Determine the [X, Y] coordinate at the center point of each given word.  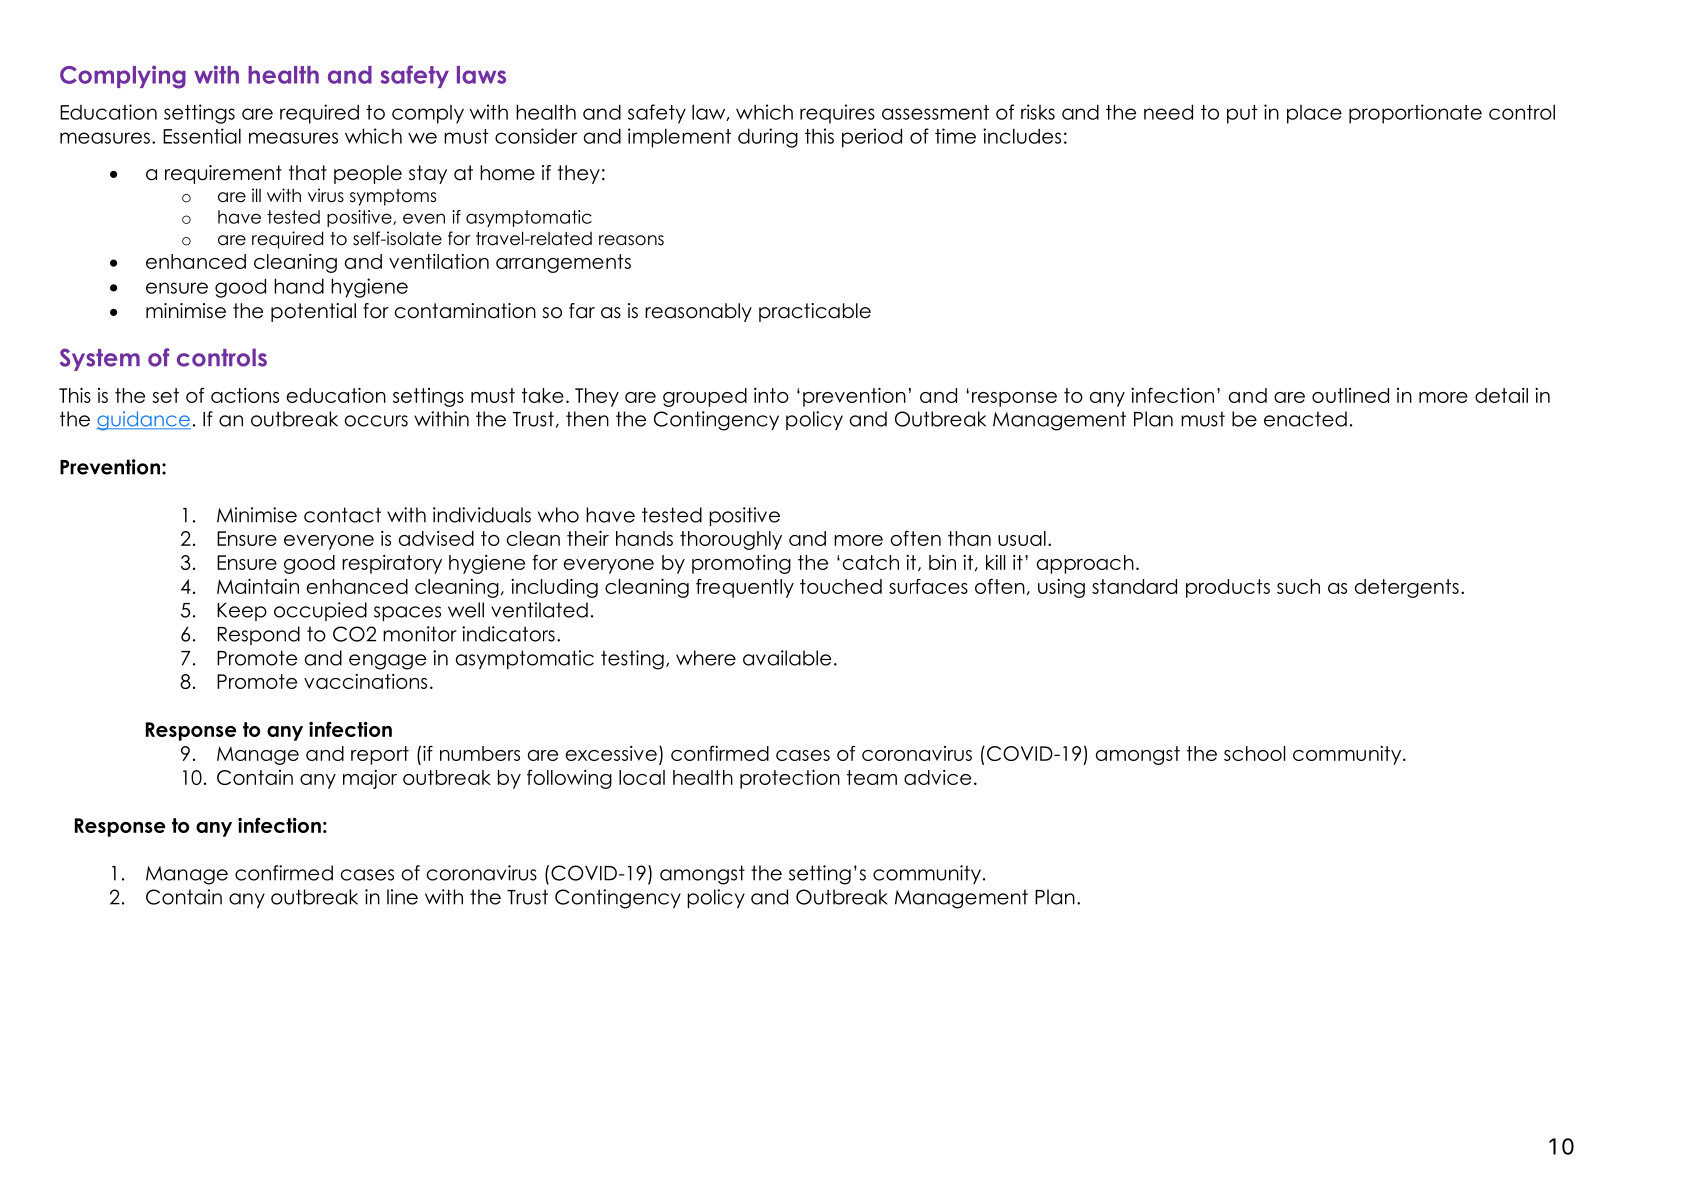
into [771, 395]
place [1314, 114]
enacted [1305, 419]
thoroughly [731, 540]
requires [837, 114]
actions [245, 395]
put [1242, 114]
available [787, 658]
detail [1501, 395]
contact [342, 515]
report [380, 755]
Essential [202, 136]
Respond [259, 635]
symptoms [393, 197]
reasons [631, 240]
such [1298, 586]
